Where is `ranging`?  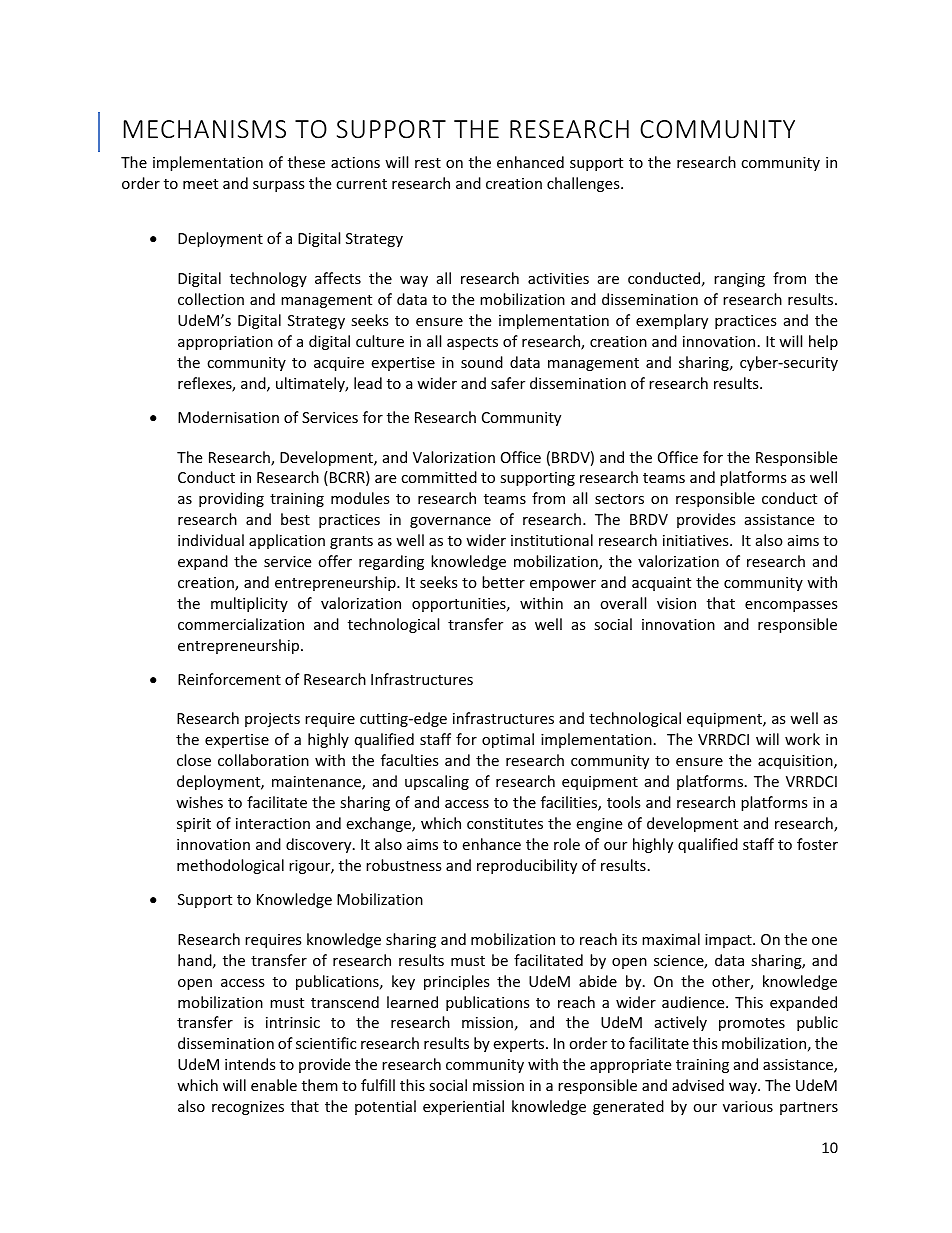 ranging is located at coordinates (739, 280).
